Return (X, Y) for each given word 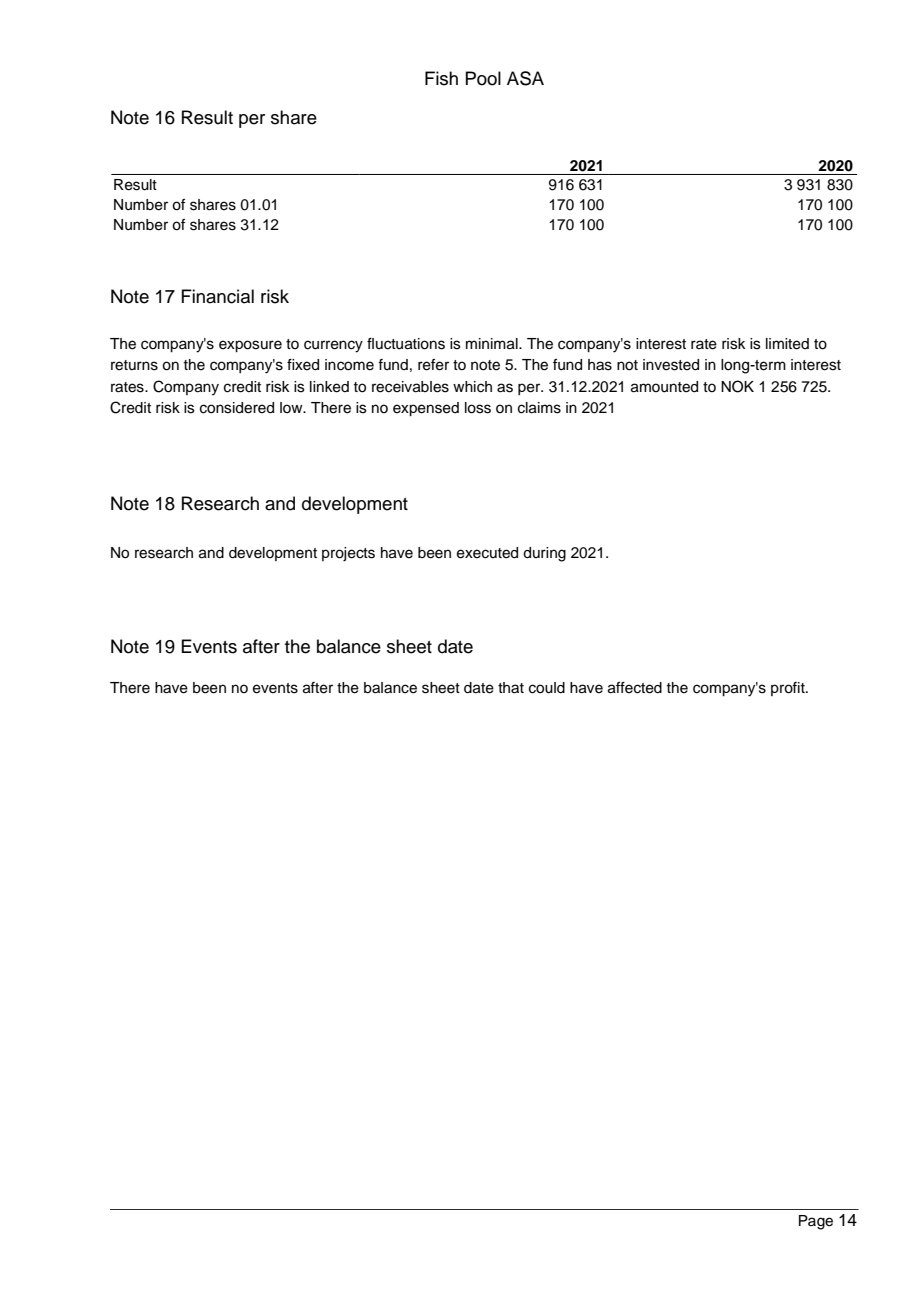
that (511, 688)
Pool (483, 78)
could (547, 688)
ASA (525, 78)
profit (789, 689)
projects (348, 554)
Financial (217, 296)
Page (816, 1222)
